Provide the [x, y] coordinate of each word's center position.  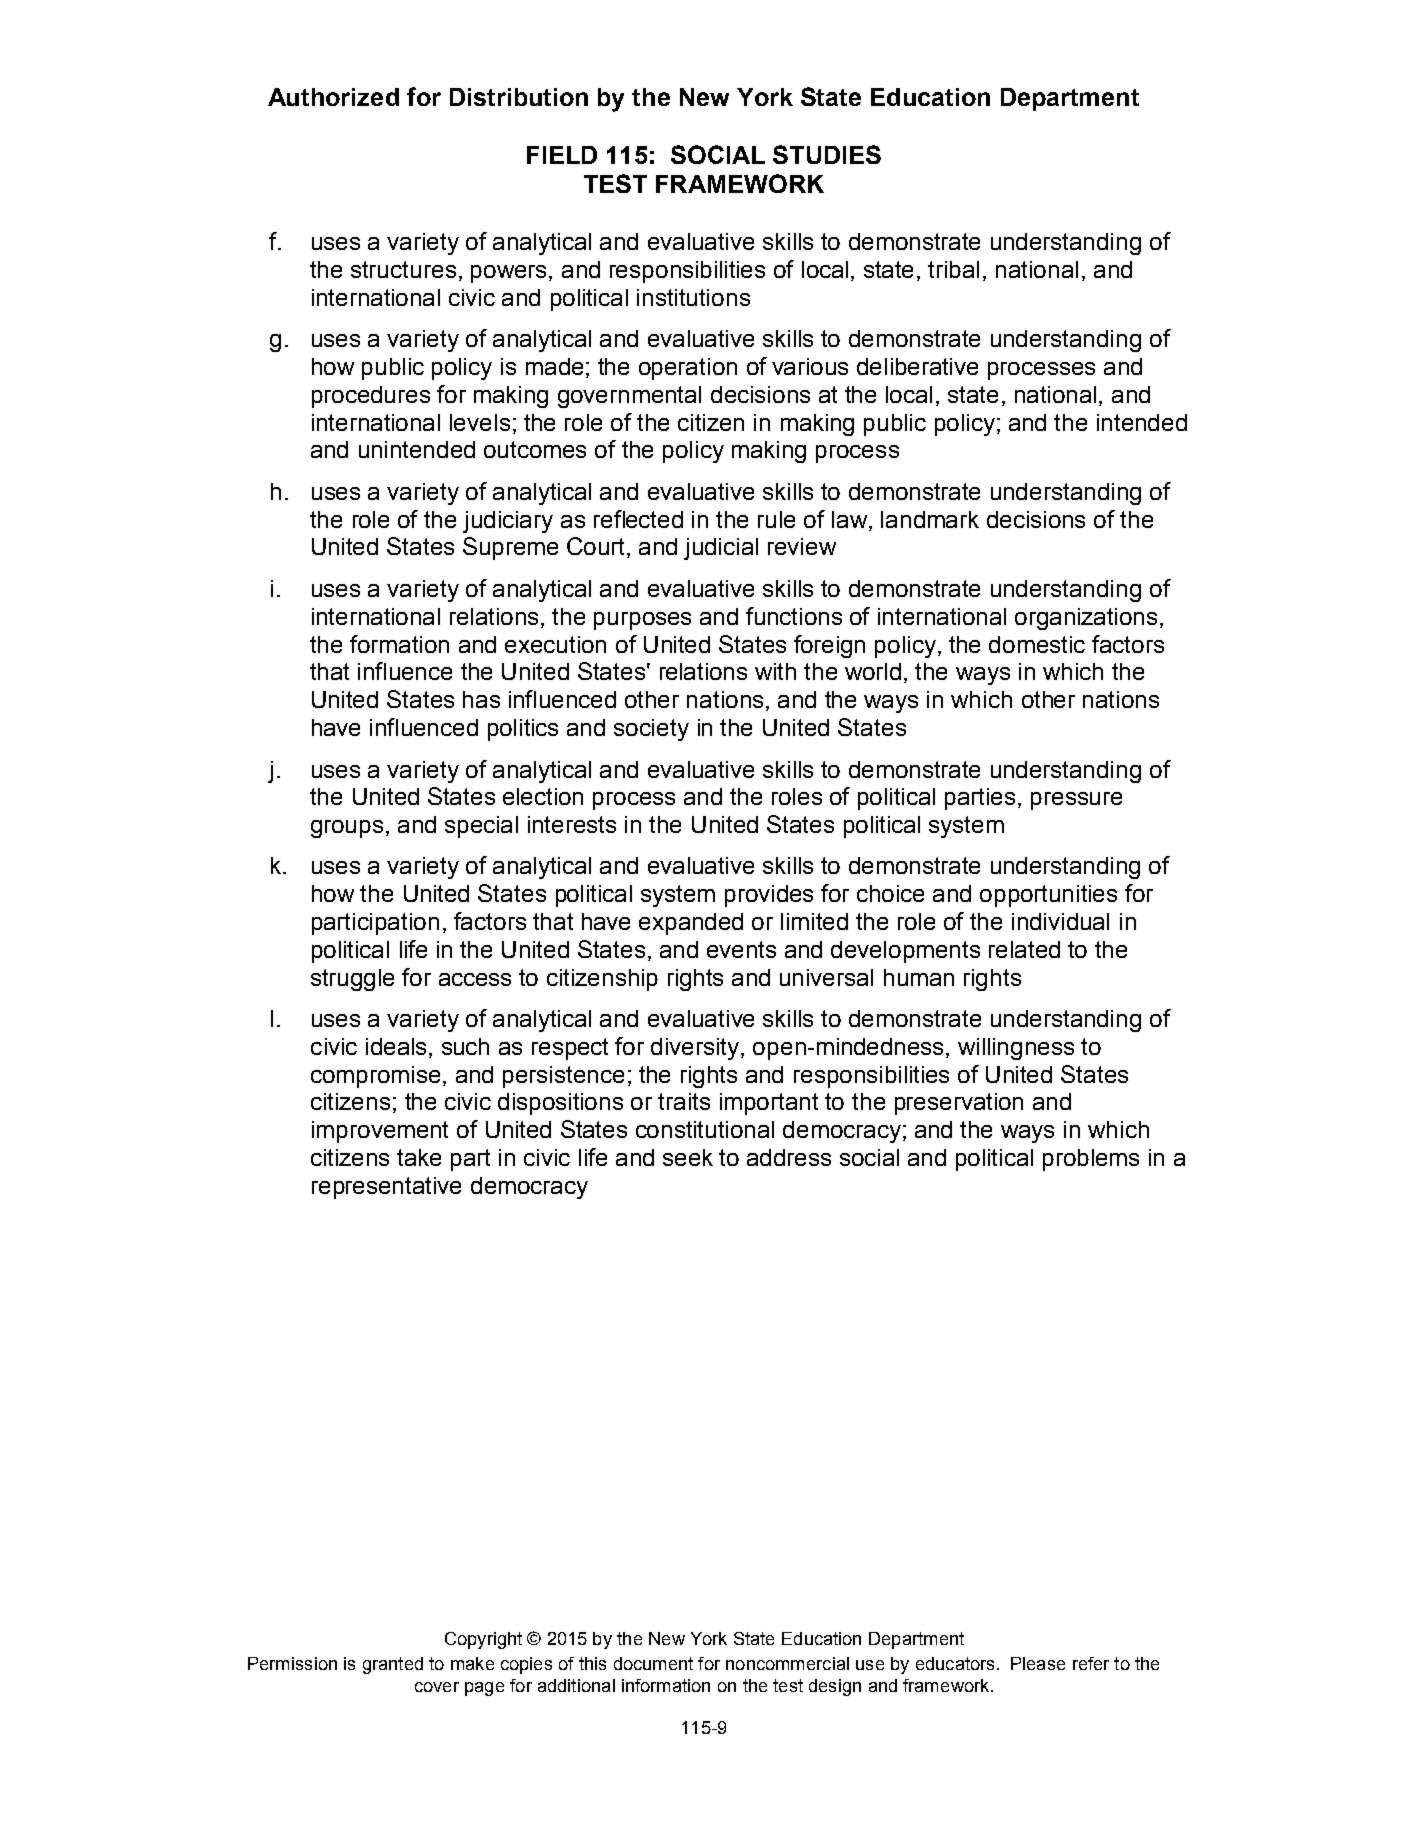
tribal [953, 269]
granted [393, 1665]
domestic [1037, 644]
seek [688, 1157]
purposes [642, 621]
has [481, 699]
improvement [380, 1132]
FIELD [562, 155]
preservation [959, 1104]
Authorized [333, 97]
